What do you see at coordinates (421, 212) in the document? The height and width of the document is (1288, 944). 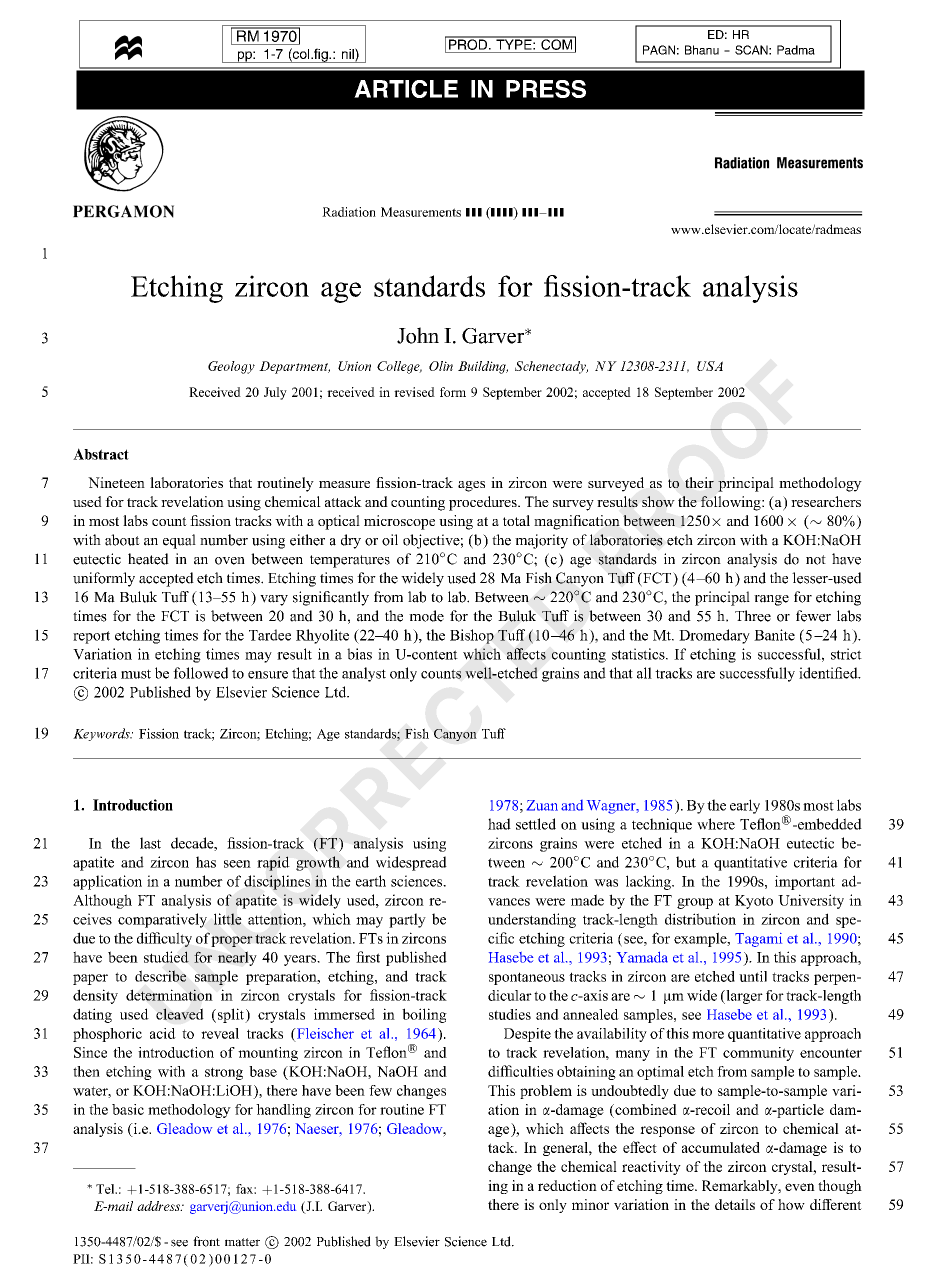 I see `Measurements` at bounding box center [421, 212].
